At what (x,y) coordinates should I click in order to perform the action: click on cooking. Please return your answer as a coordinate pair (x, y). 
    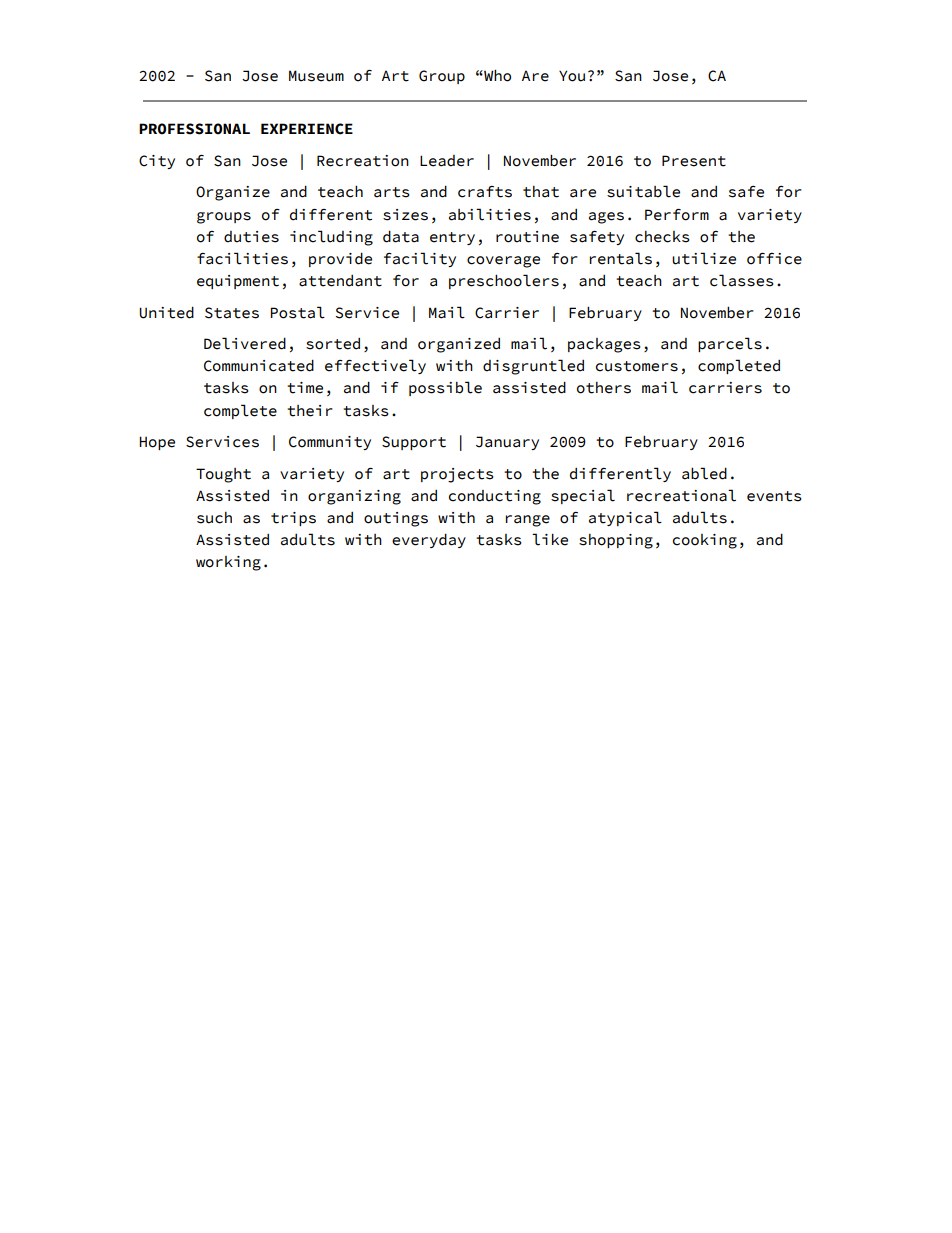
    Looking at the image, I should click on (705, 541).
